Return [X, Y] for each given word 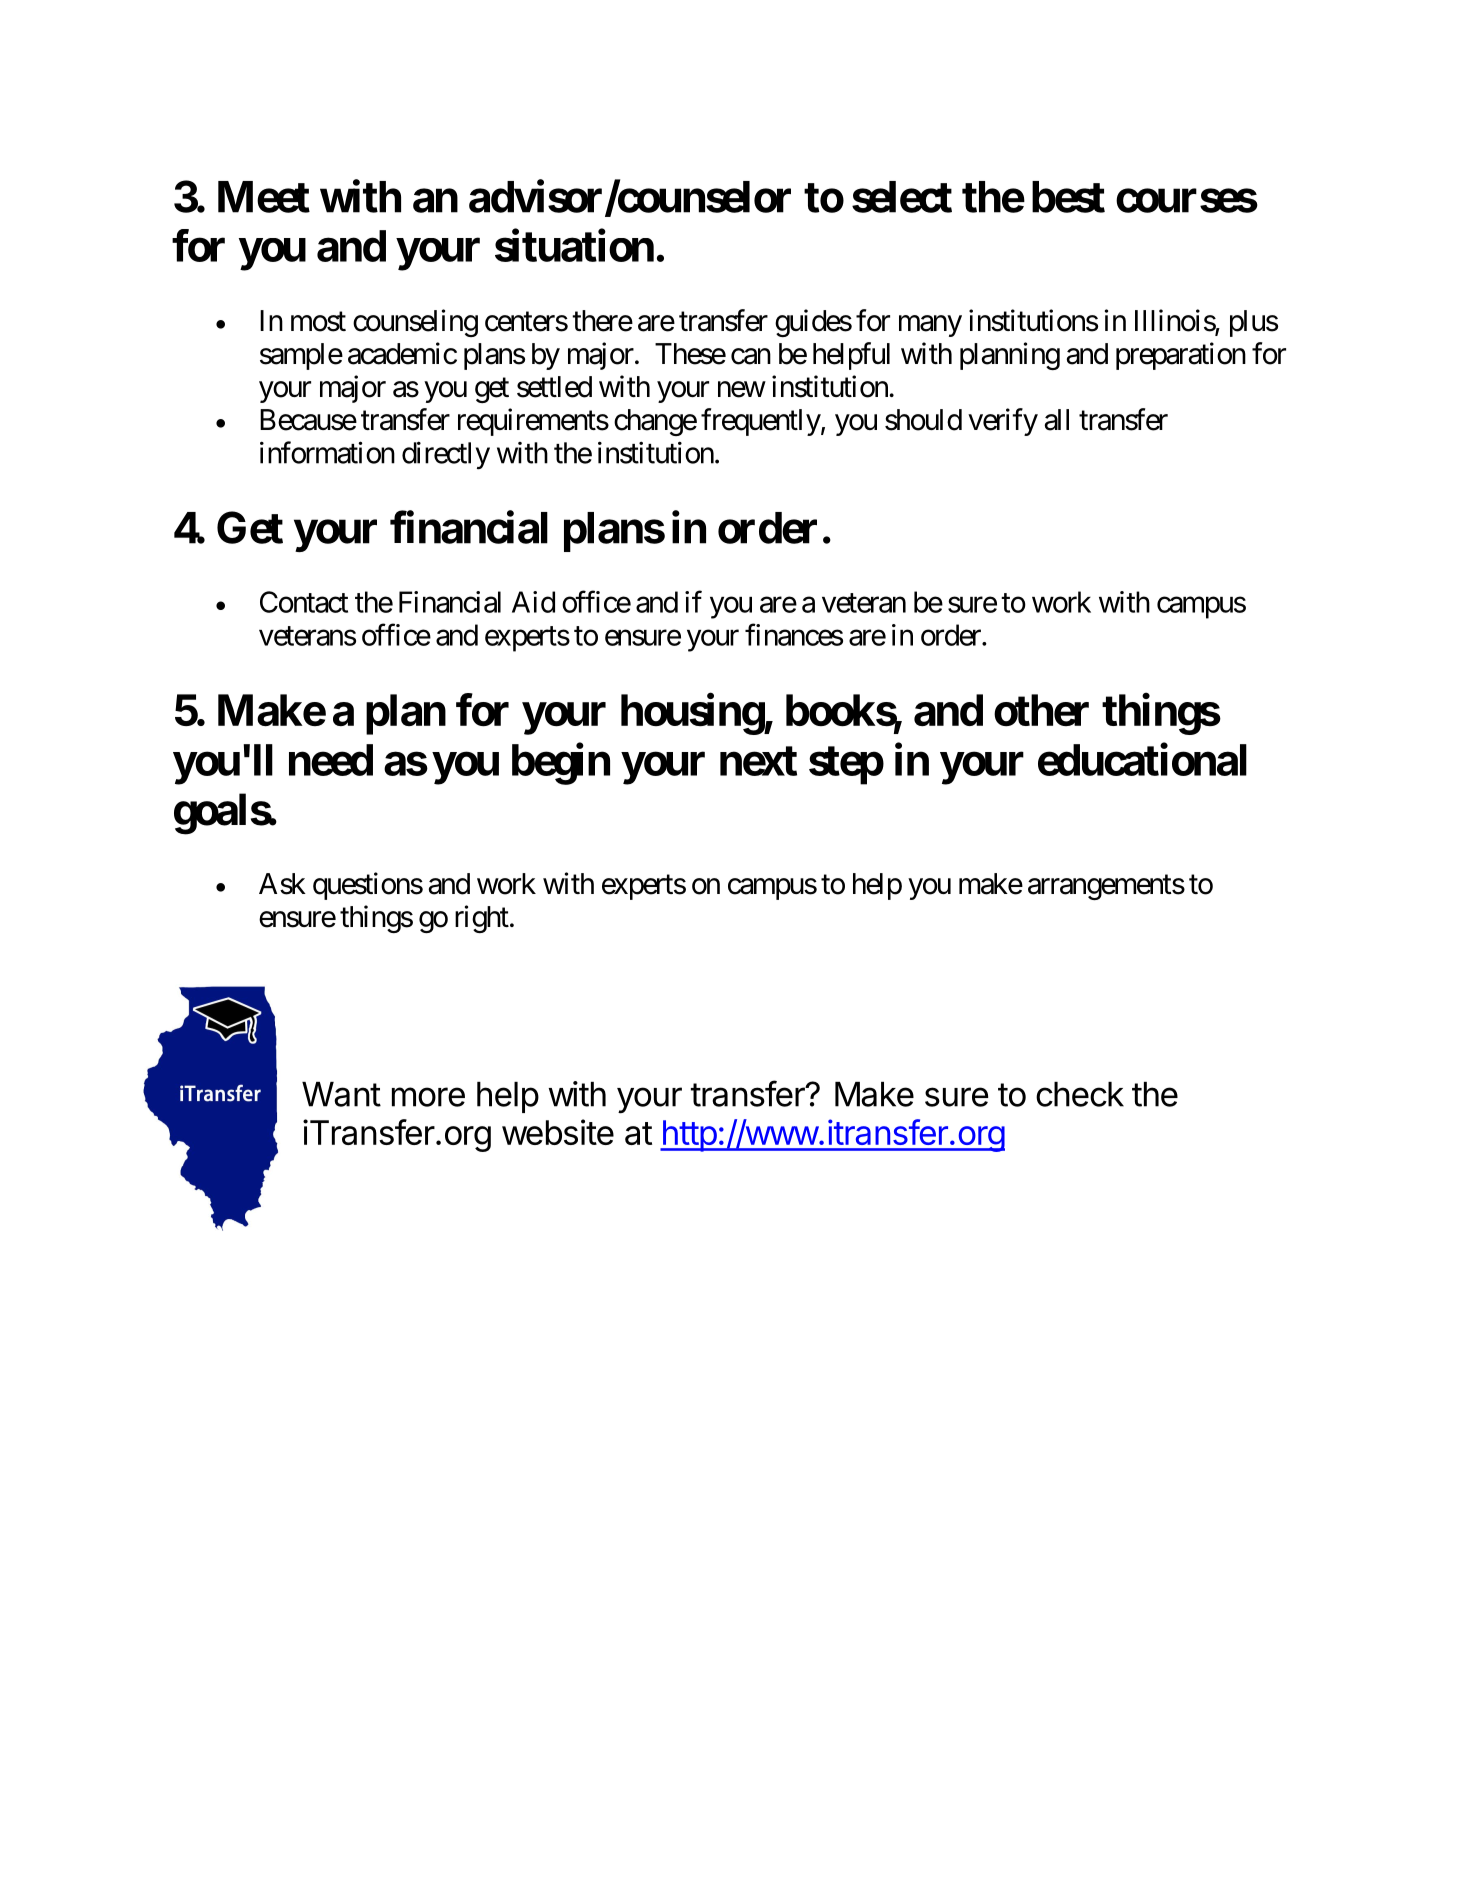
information [327, 452]
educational [1142, 759]
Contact [304, 602]
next [758, 761]
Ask [282, 884]
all [1056, 420]
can [751, 356]
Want [341, 1094]
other [1041, 710]
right [482, 919]
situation [574, 245]
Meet [264, 197]
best [1068, 197]
